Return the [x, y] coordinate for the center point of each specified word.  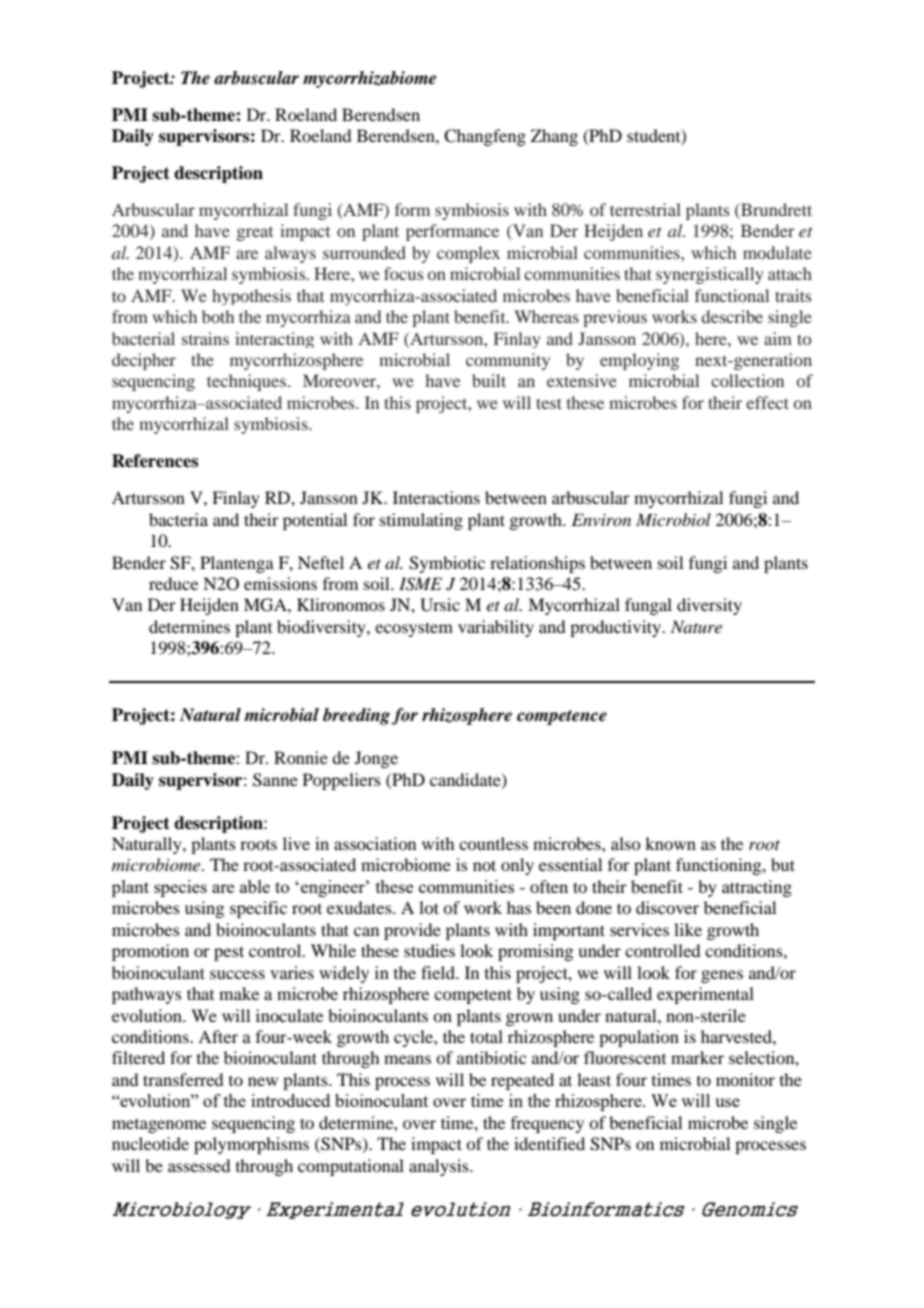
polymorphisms [251, 1145]
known [670, 843]
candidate [466, 780]
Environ [601, 519]
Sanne [275, 780]
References [155, 461]
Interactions [436, 497]
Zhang [554, 137]
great [255, 234]
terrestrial [645, 209]
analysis [440, 1167]
